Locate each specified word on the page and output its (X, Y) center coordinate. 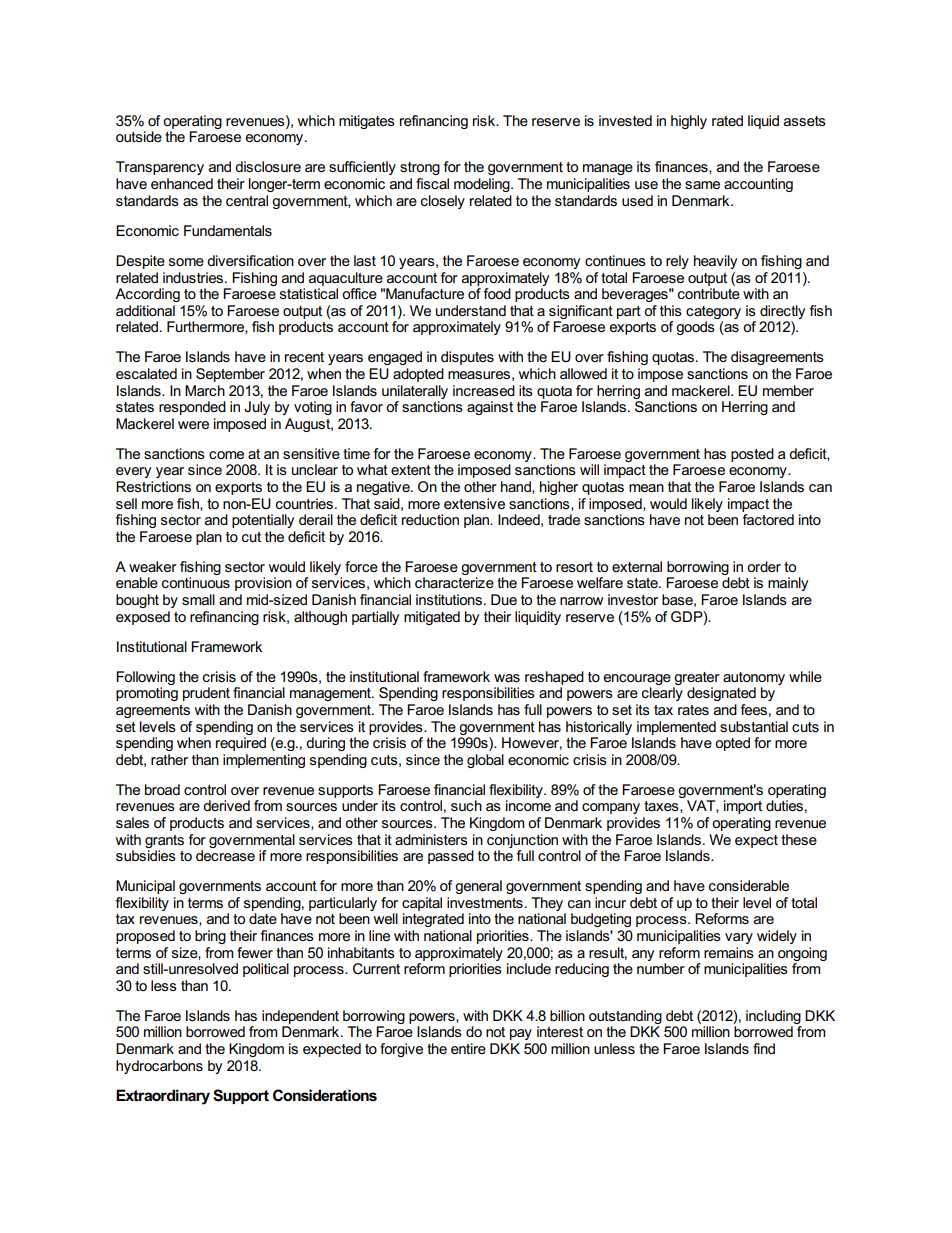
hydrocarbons (159, 1067)
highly (689, 122)
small (198, 599)
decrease (225, 855)
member (788, 390)
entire (468, 1048)
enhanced (182, 183)
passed (451, 857)
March (205, 390)
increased (484, 390)
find (764, 1048)
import (743, 807)
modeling (483, 185)
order (764, 566)
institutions (449, 599)
